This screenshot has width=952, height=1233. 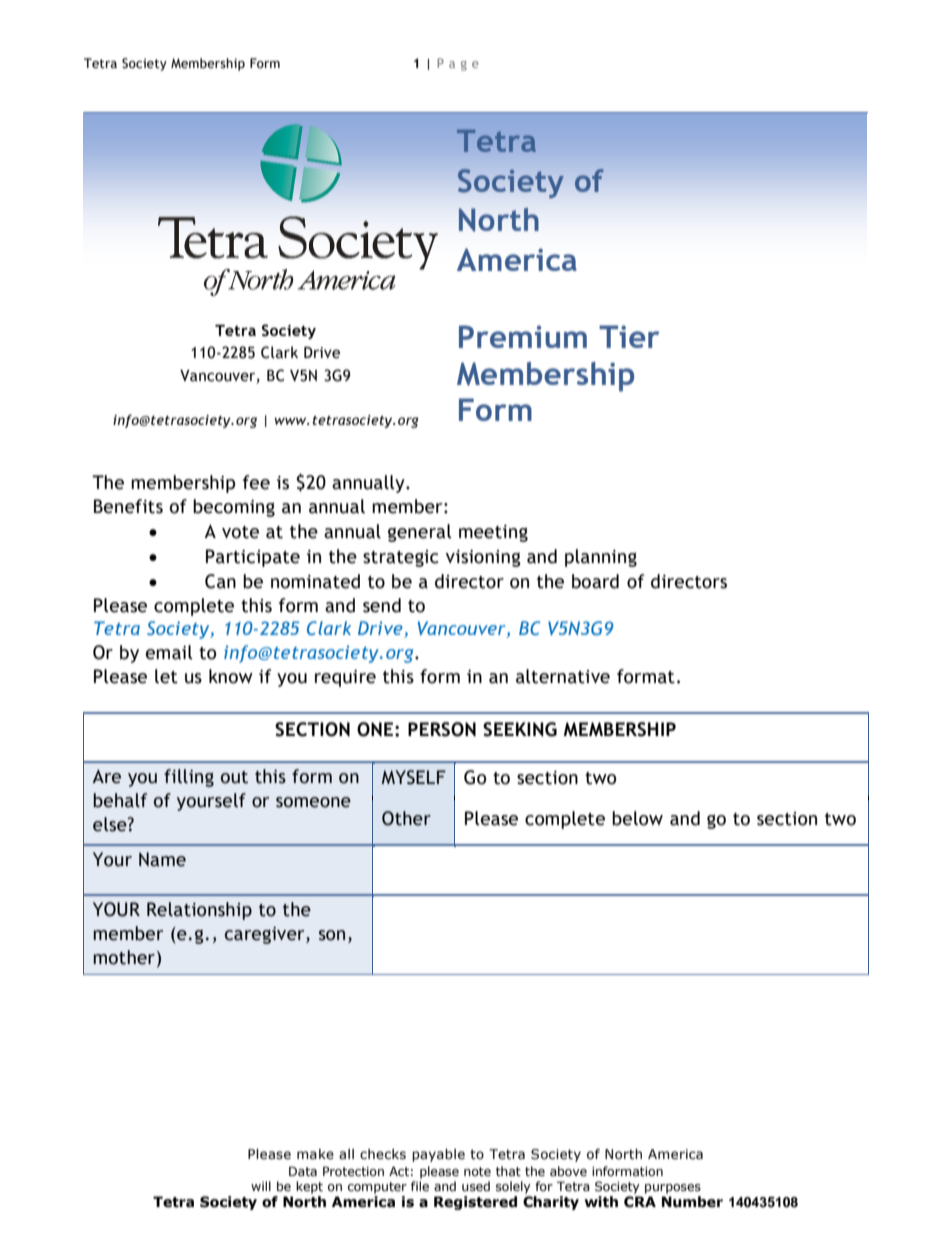 What do you see at coordinates (568, 1171) in the screenshot?
I see `above` at bounding box center [568, 1171].
